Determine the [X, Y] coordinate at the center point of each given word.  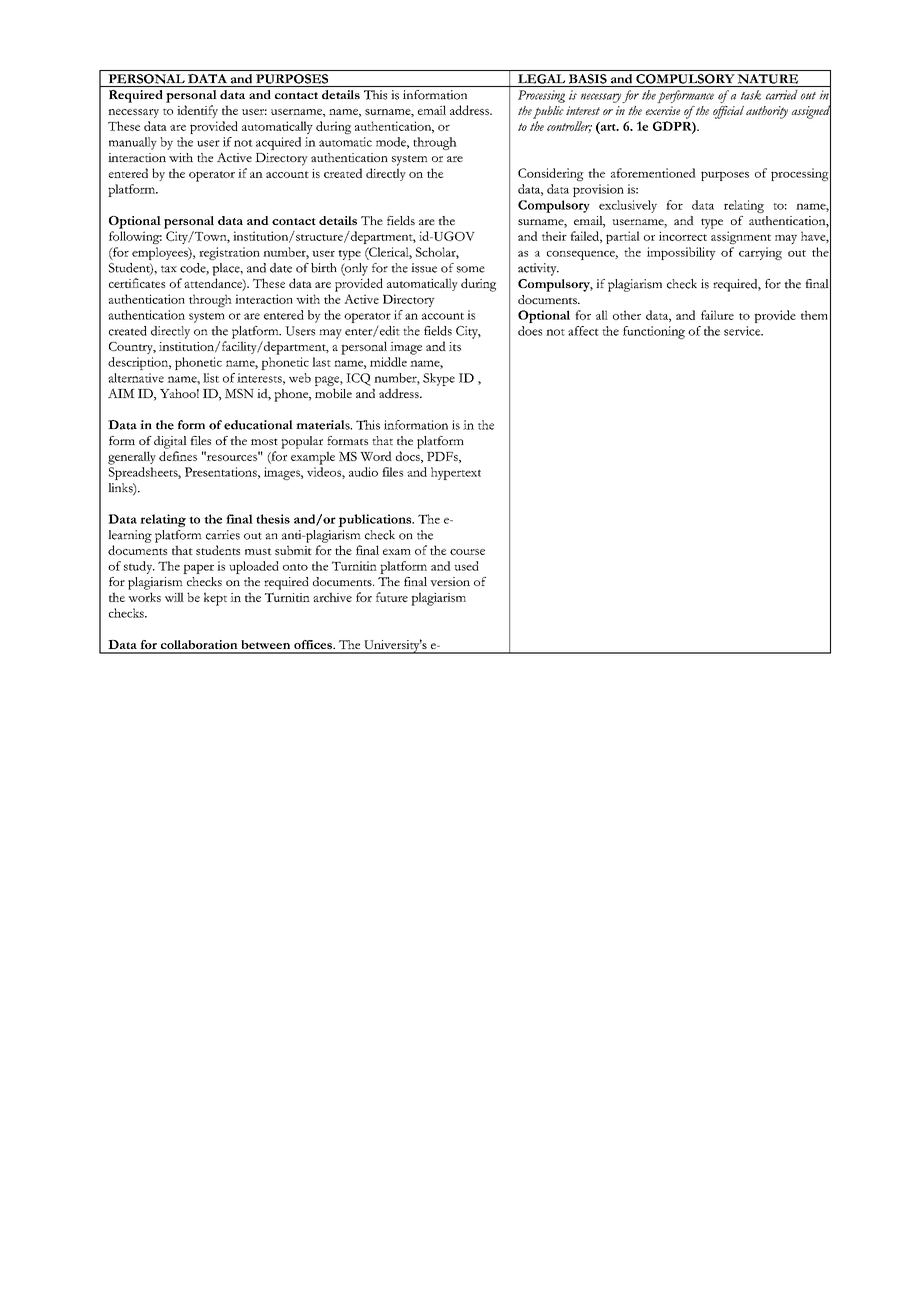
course [467, 552]
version [450, 581]
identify [197, 111]
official [728, 112]
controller [569, 127]
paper [198, 569]
